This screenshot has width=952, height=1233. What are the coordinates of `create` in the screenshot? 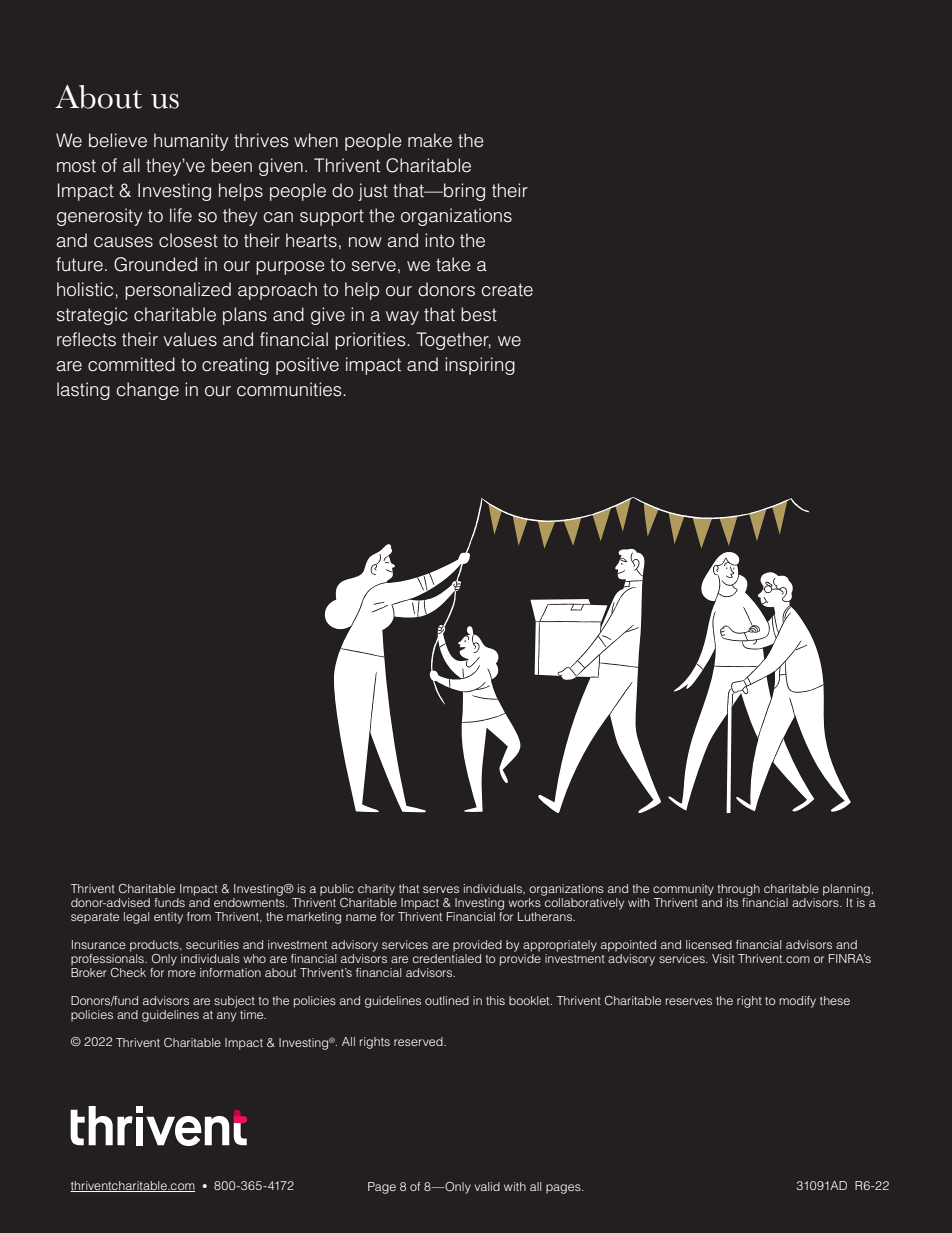 It's located at (507, 290).
